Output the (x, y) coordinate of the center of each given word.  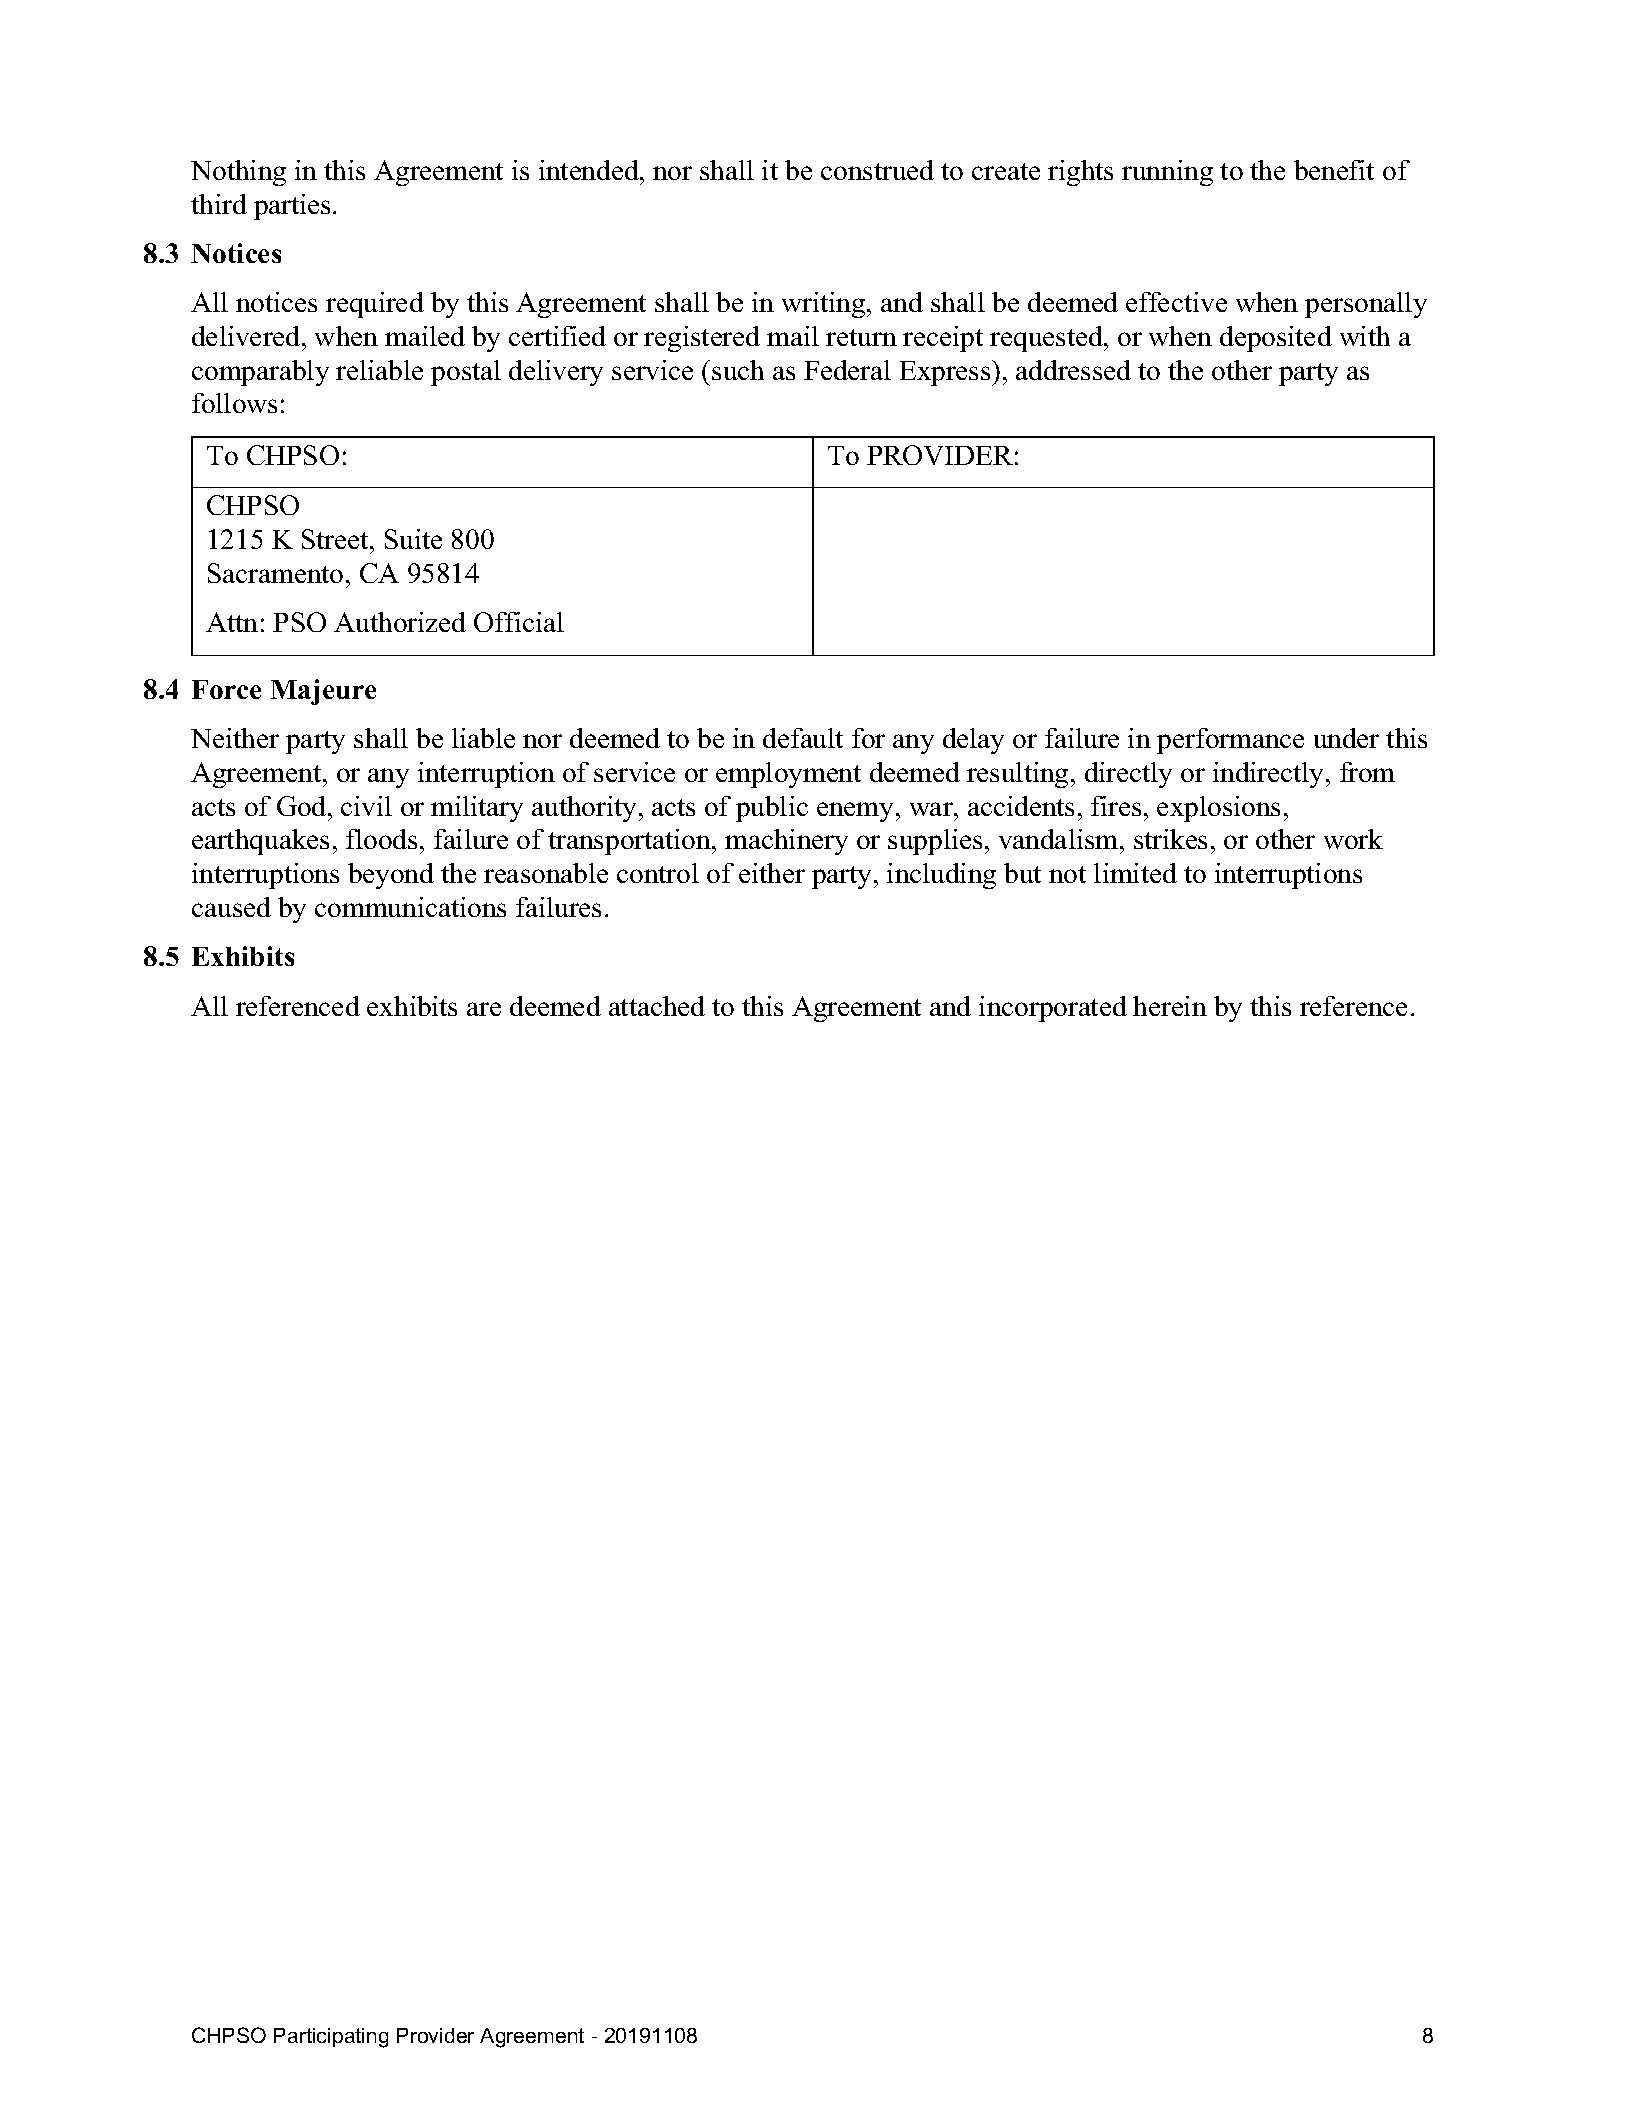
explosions (1218, 809)
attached (657, 1006)
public (772, 809)
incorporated (1053, 1009)
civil (366, 806)
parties (292, 207)
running (1167, 173)
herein (1170, 1006)
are (484, 1009)
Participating (331, 2038)
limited (1135, 873)
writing (825, 305)
